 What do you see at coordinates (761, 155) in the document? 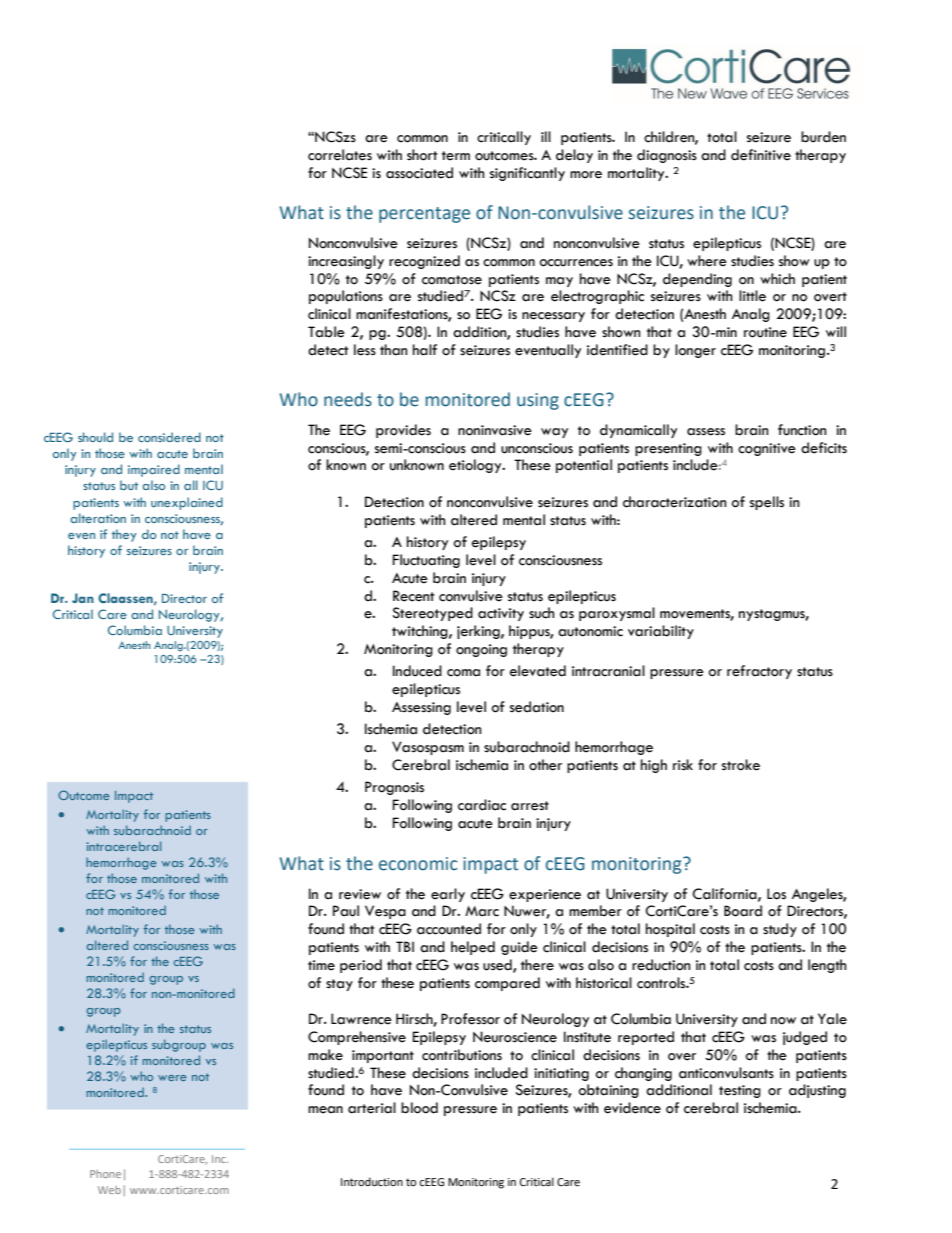
I see `definitive` at bounding box center [761, 155].
